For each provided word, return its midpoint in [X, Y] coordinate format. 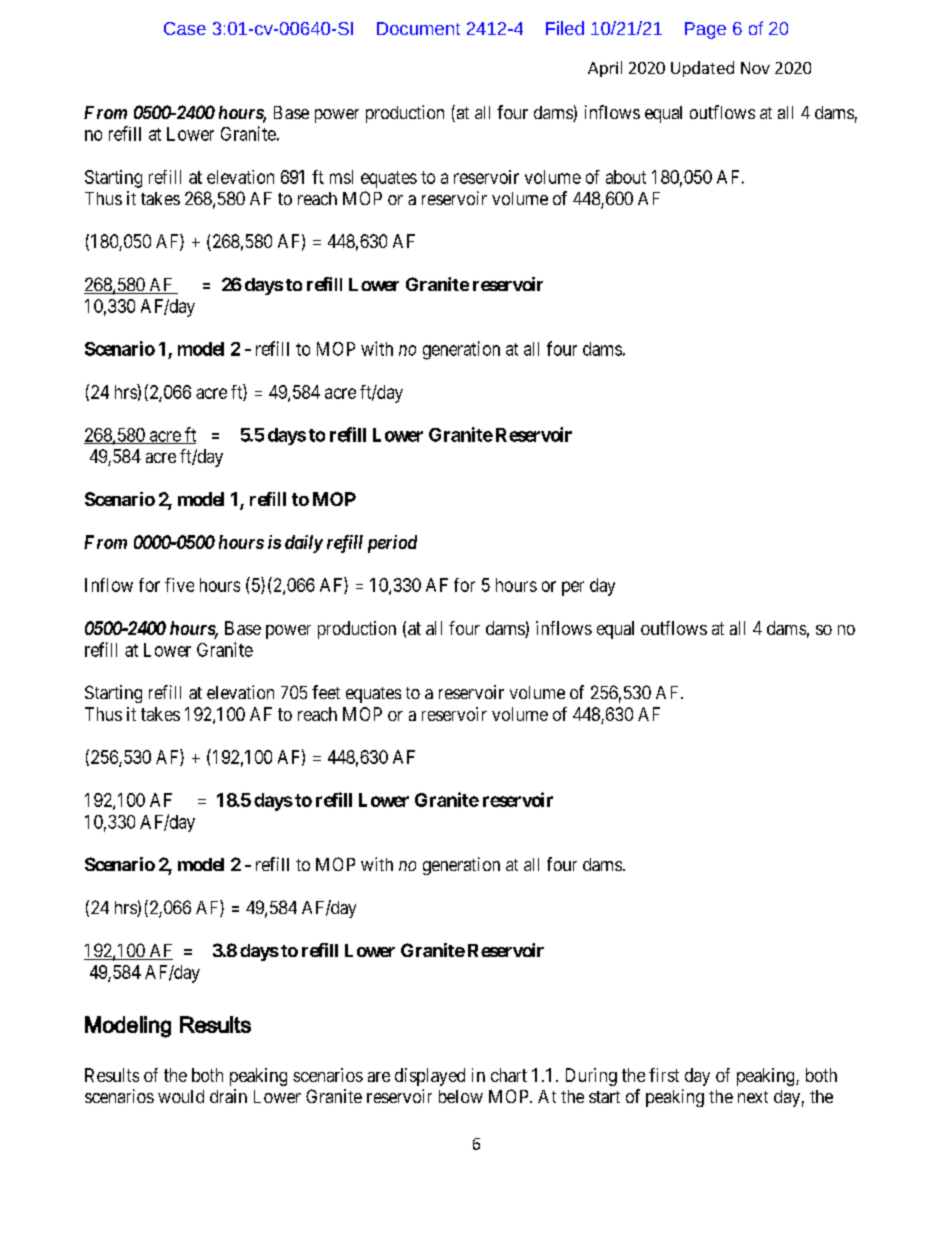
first [664, 1075]
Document [418, 28]
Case [185, 28]
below [461, 1096]
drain [228, 1096]
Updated [702, 69]
